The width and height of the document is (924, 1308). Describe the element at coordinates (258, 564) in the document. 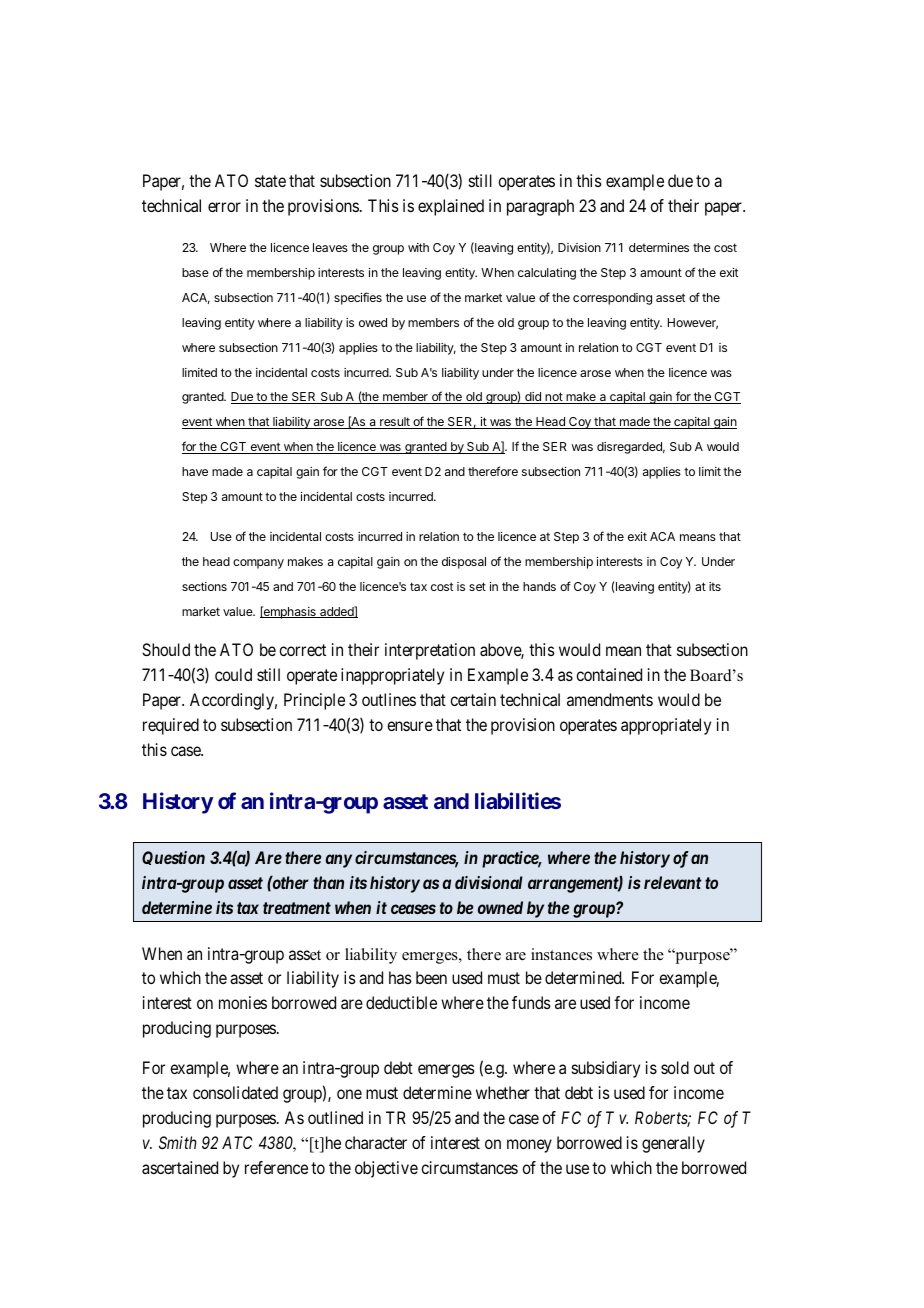

I see `company` at that location.
